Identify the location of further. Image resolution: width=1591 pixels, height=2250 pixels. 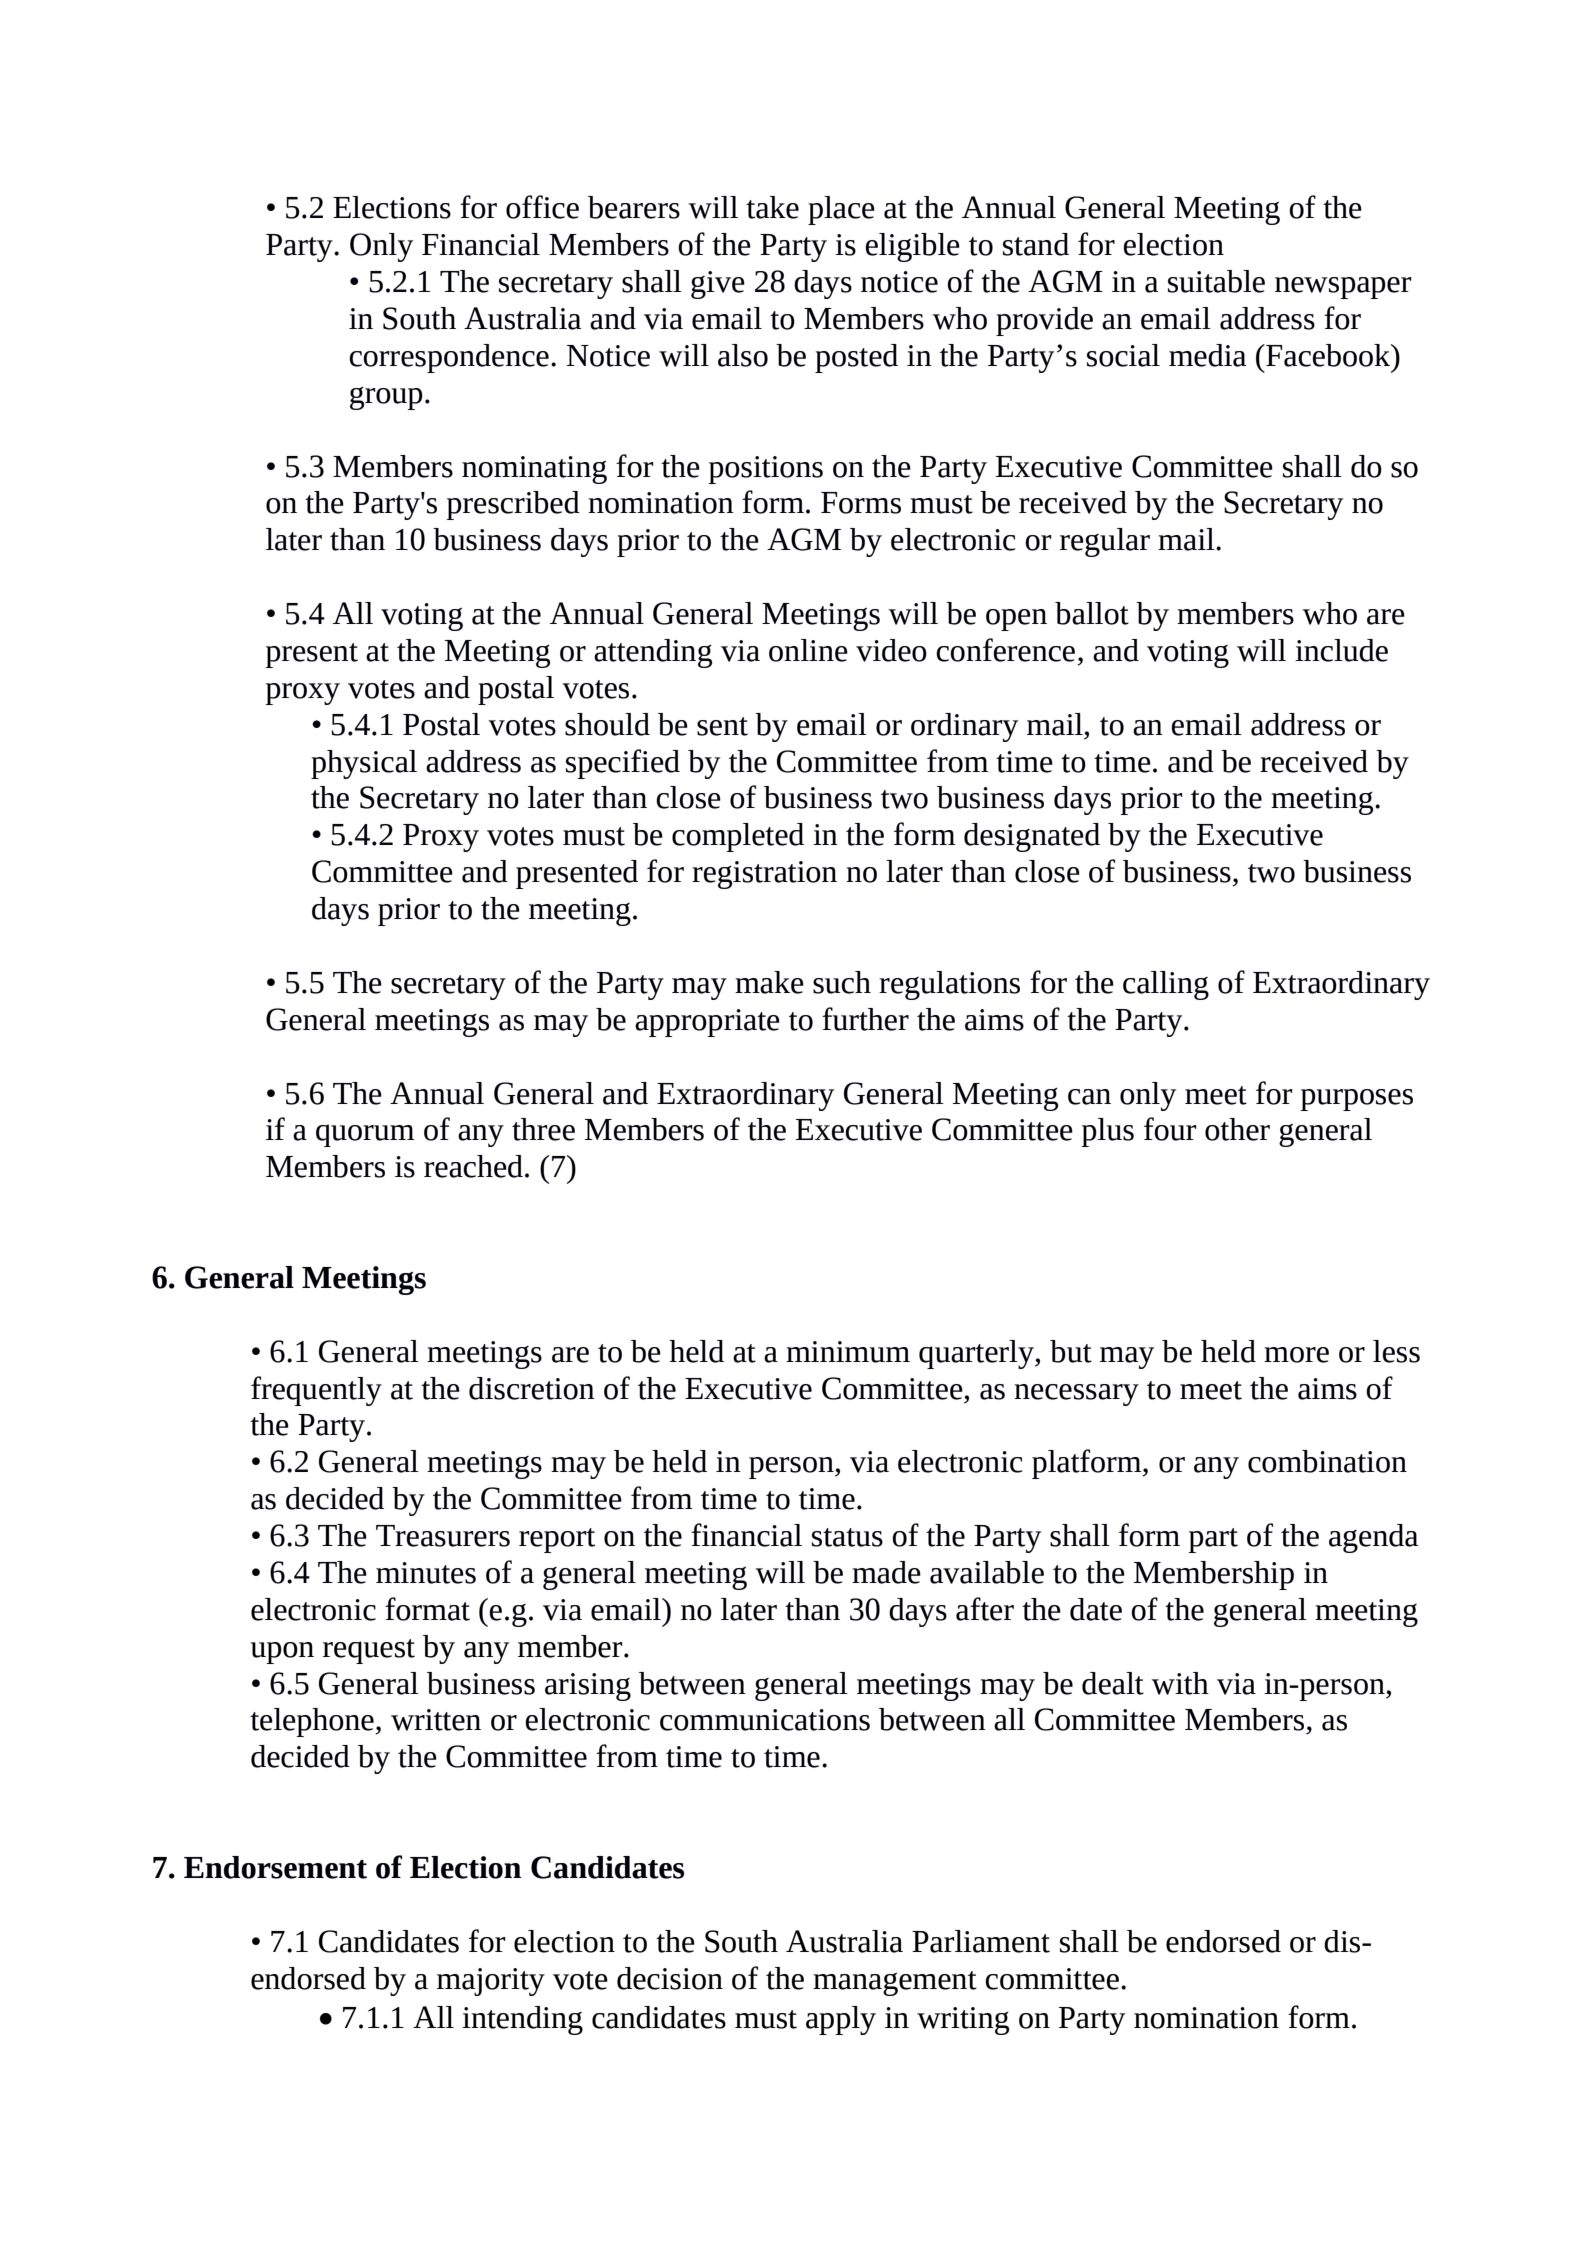
(865, 1019).
